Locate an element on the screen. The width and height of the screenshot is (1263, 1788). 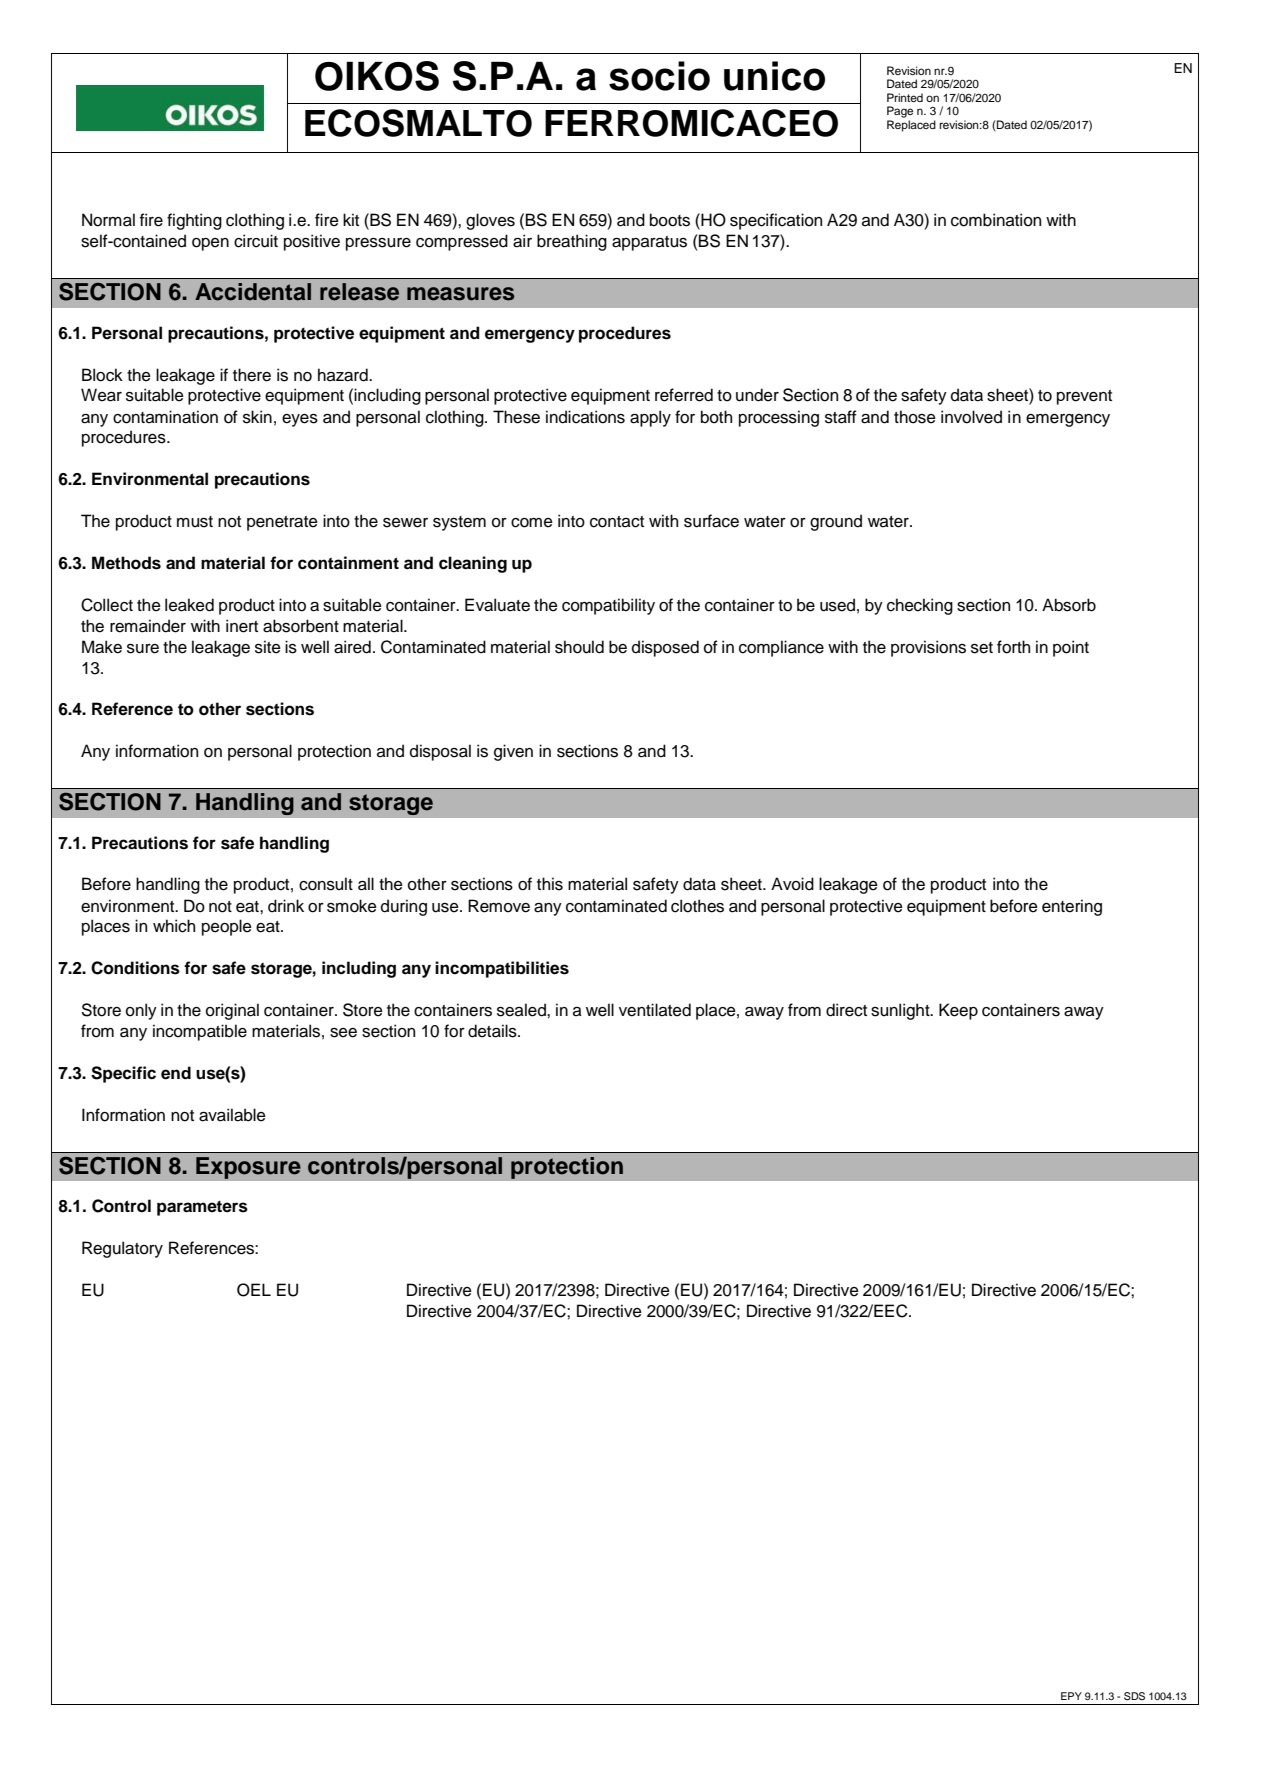
fighting is located at coordinates (194, 221).
